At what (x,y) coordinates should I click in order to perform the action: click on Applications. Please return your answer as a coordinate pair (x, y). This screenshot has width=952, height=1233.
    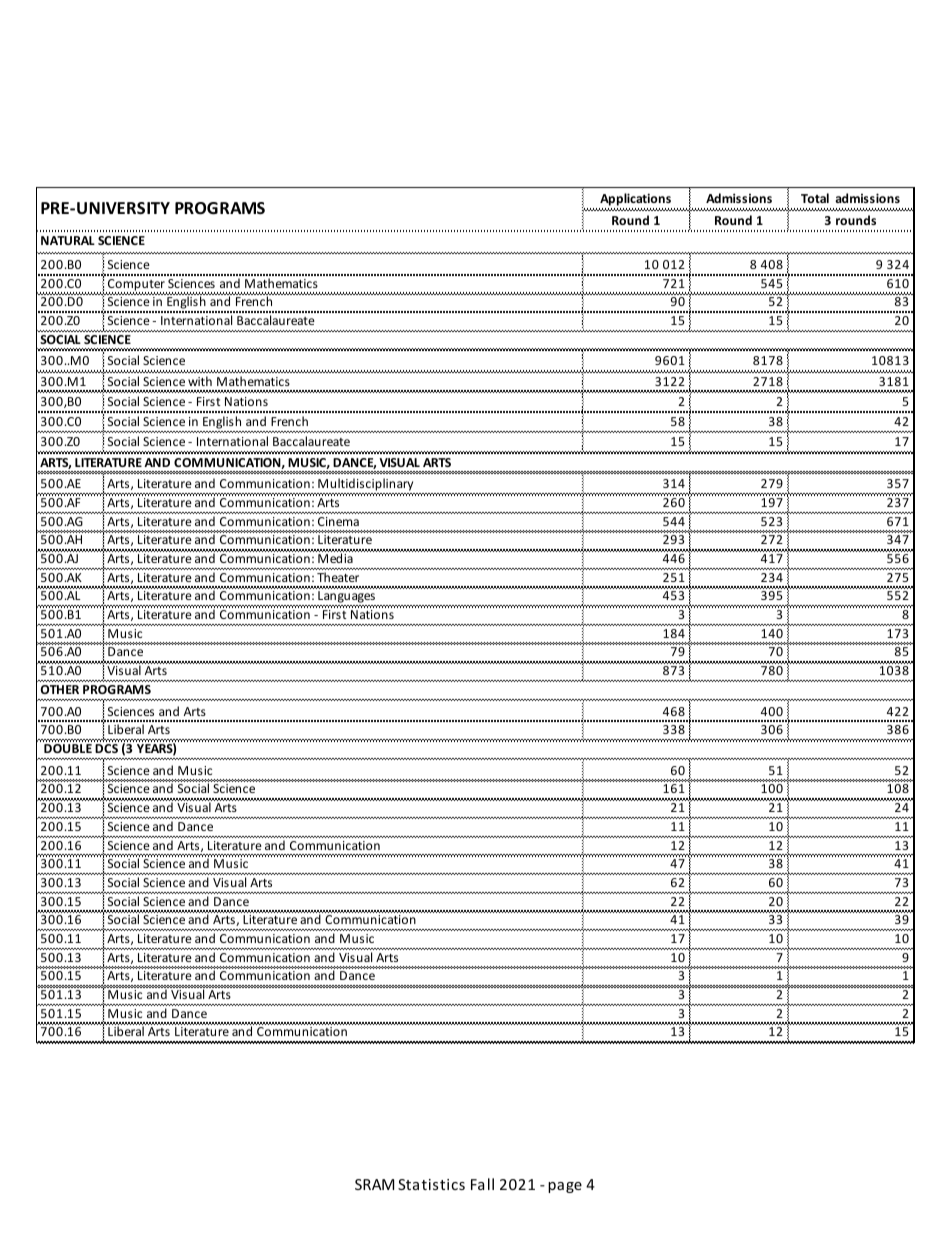
    Looking at the image, I should click on (635, 201).
